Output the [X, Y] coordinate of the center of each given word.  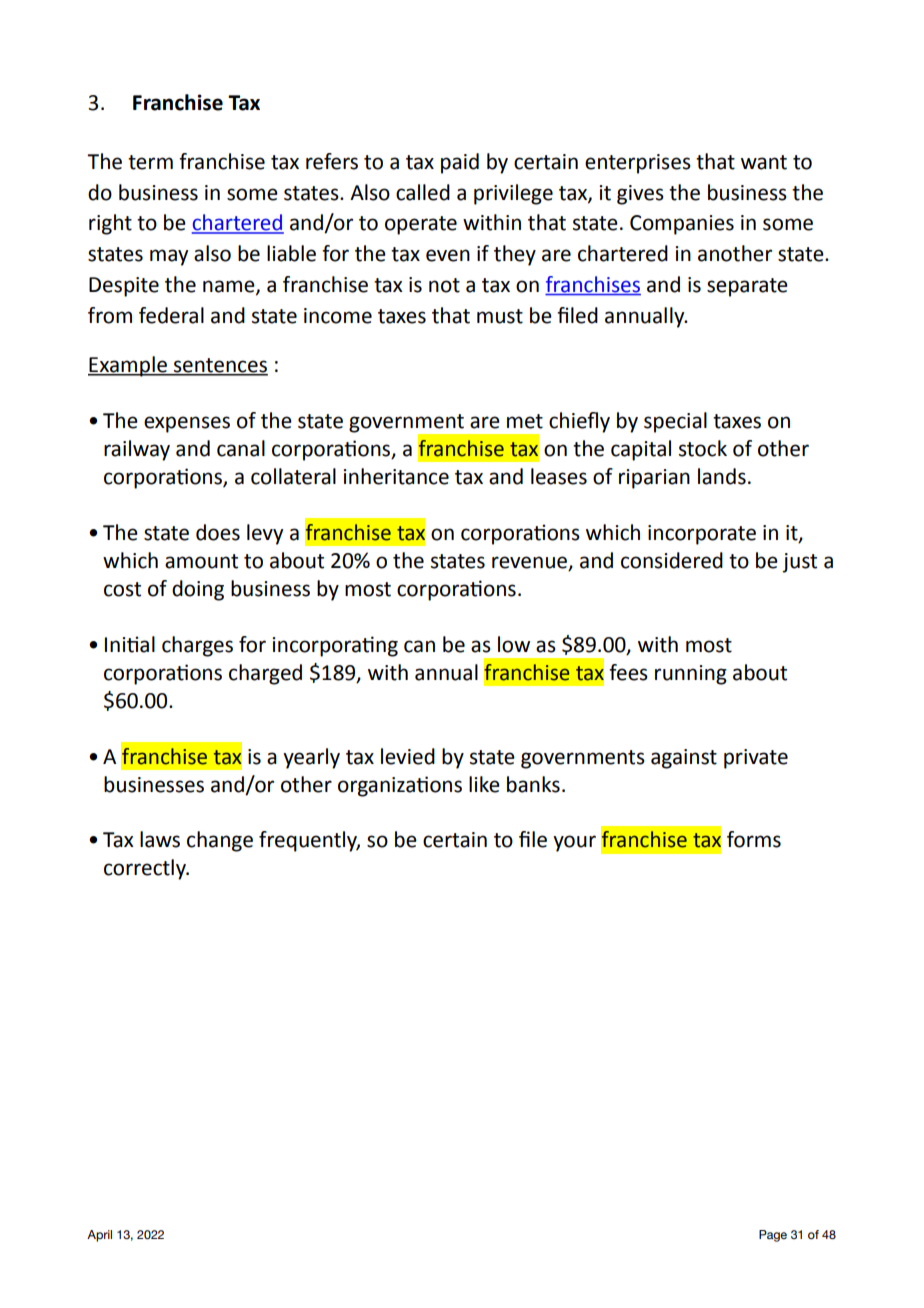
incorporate [702, 535]
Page [773, 1236]
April [99, 1236]
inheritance [396, 476]
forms [754, 839]
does [218, 532]
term [150, 162]
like [484, 784]
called [423, 192]
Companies [682, 225]
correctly [146, 869]
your [574, 843]
